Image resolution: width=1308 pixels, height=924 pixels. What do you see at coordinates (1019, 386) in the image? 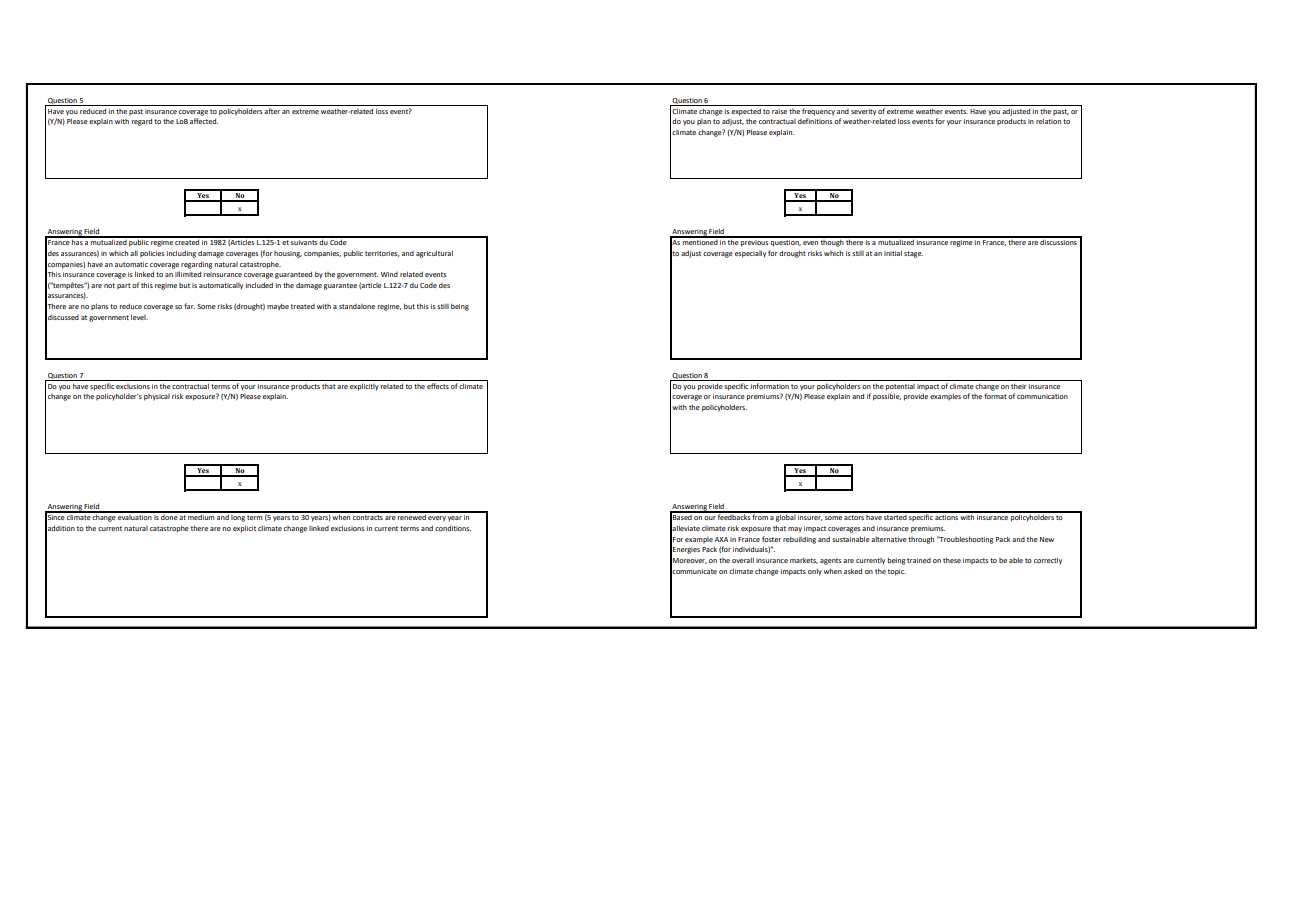
I see `their` at bounding box center [1019, 386].
